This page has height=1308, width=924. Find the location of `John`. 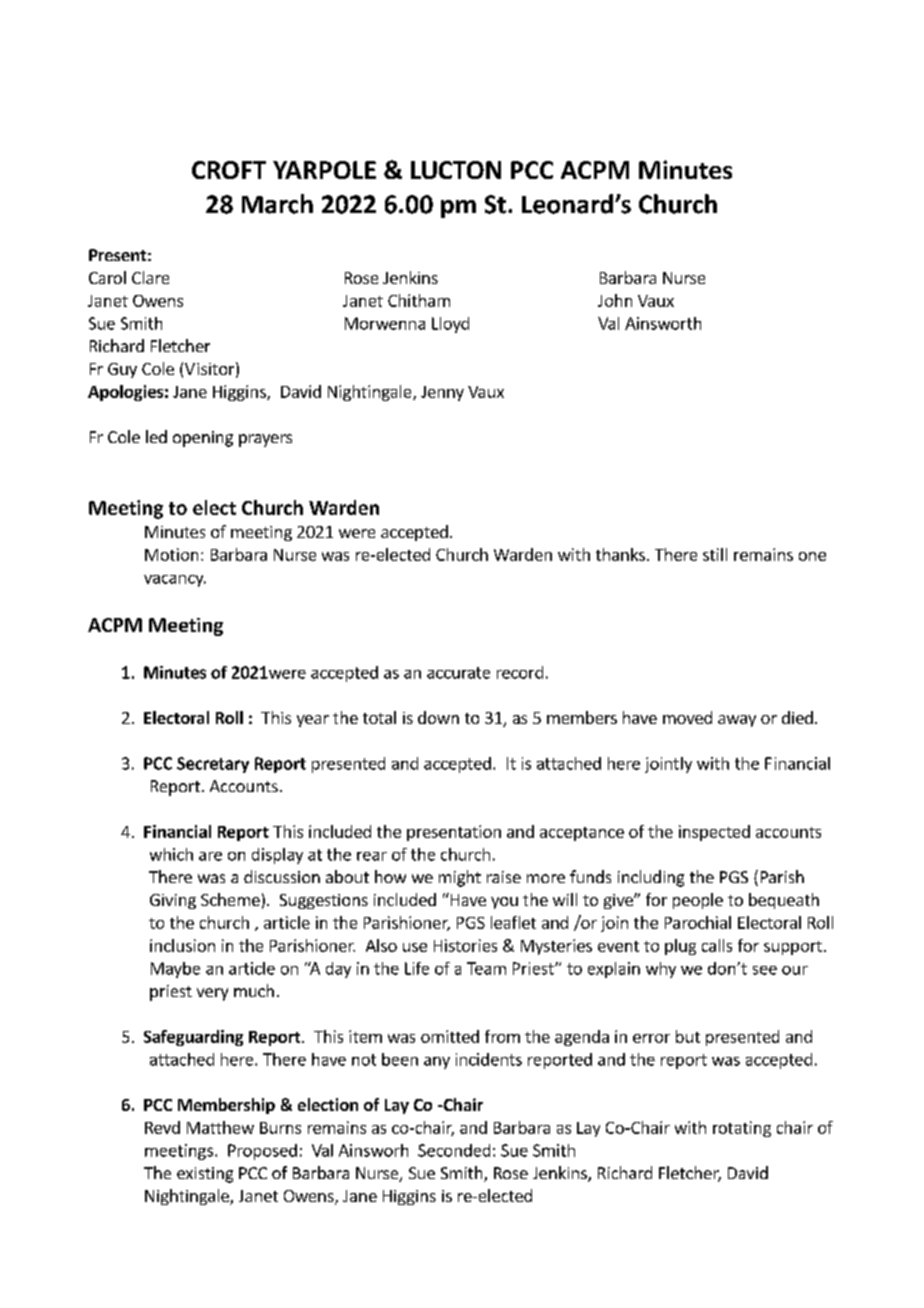

John is located at coordinates (615, 300).
